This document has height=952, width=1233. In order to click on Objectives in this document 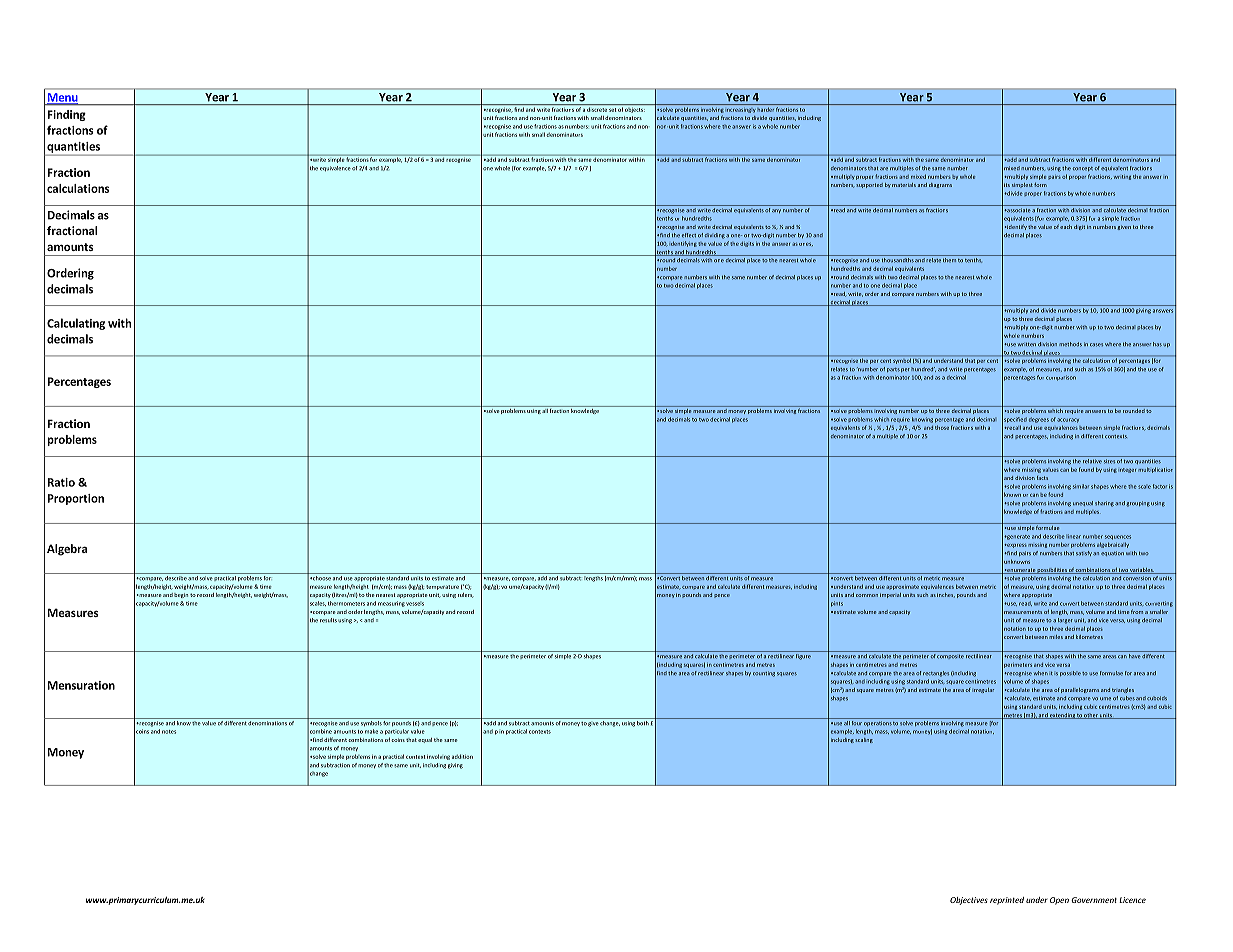, I will do `click(969, 901)`.
